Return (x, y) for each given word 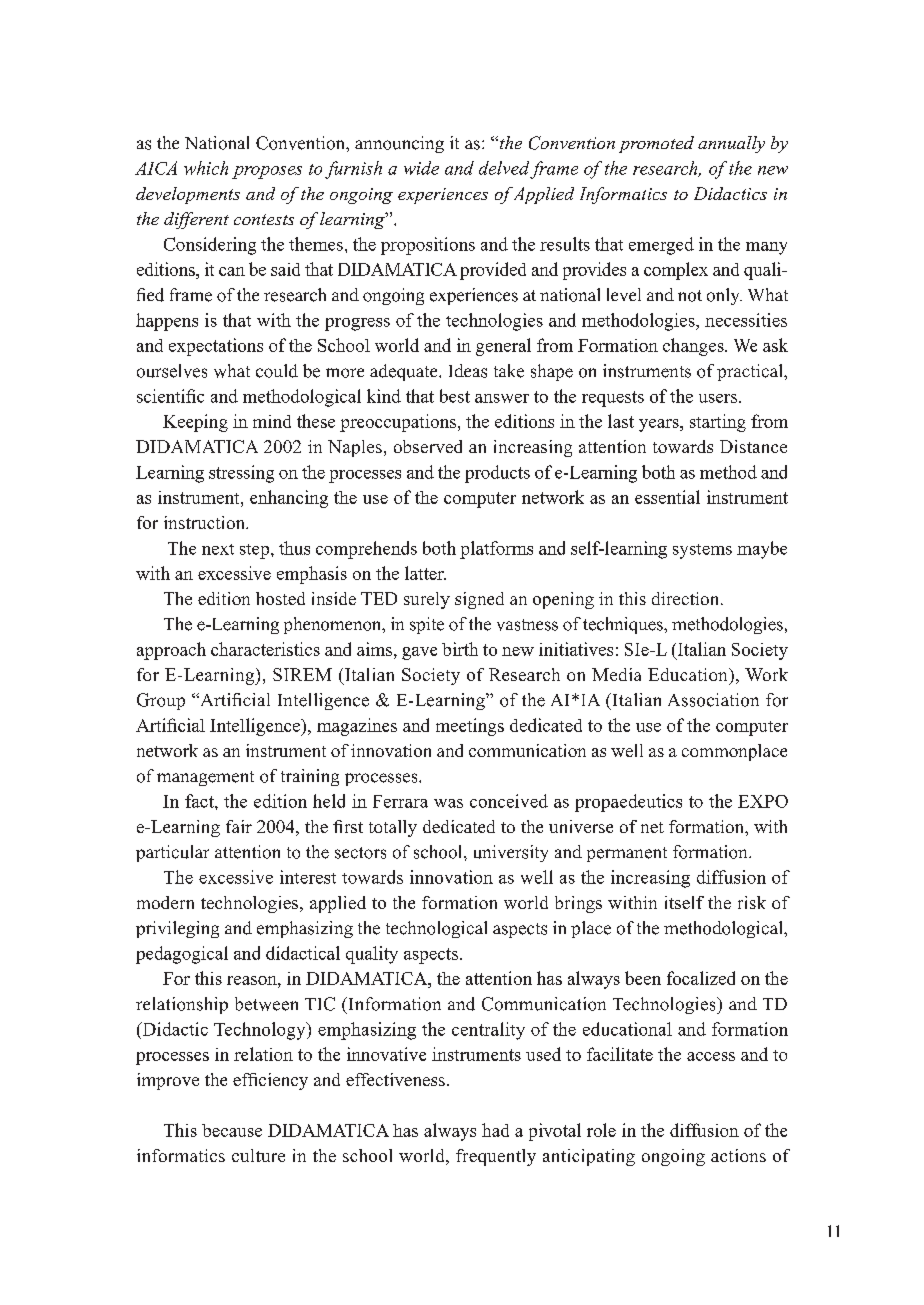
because (232, 1130)
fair (239, 826)
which (206, 168)
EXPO (763, 801)
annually (731, 144)
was (448, 803)
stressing (241, 474)
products (497, 474)
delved (504, 168)
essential (667, 497)
